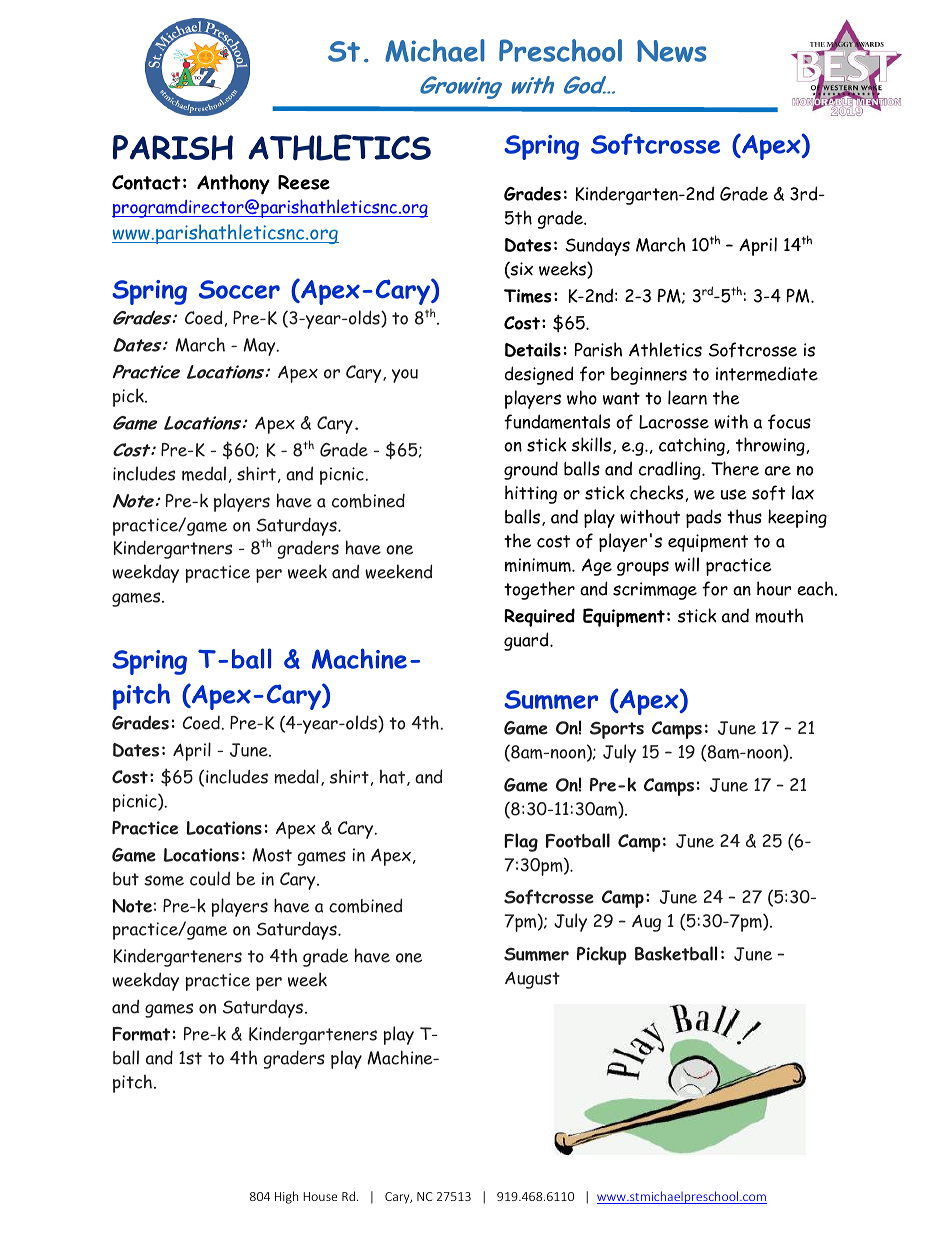 The image size is (952, 1233). What do you see at coordinates (671, 51) in the page?
I see `News` at bounding box center [671, 51].
